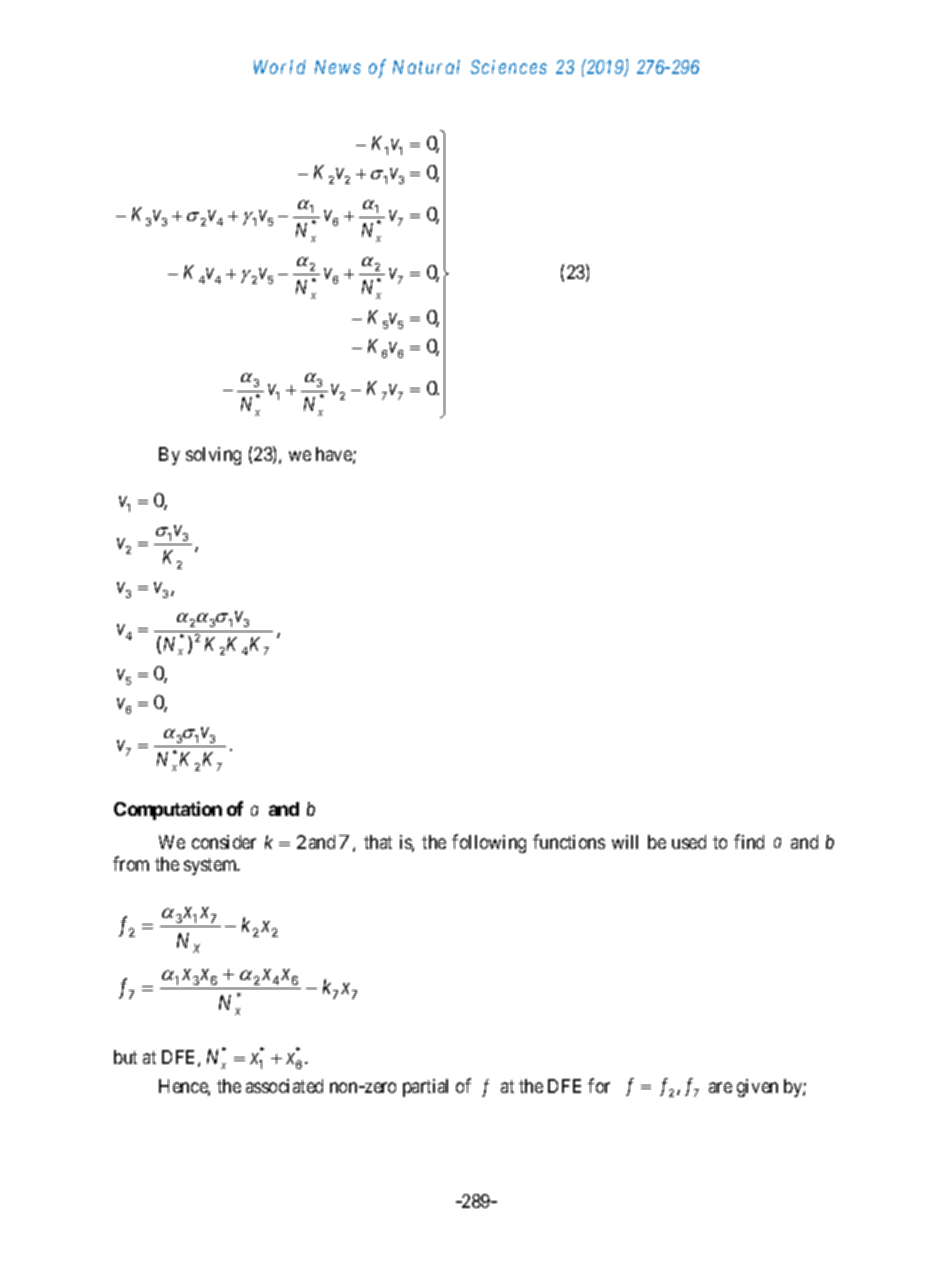 This page has height=1271, width=952. What do you see at coordinates (509, 67) in the page?
I see `Sciences` at bounding box center [509, 67].
